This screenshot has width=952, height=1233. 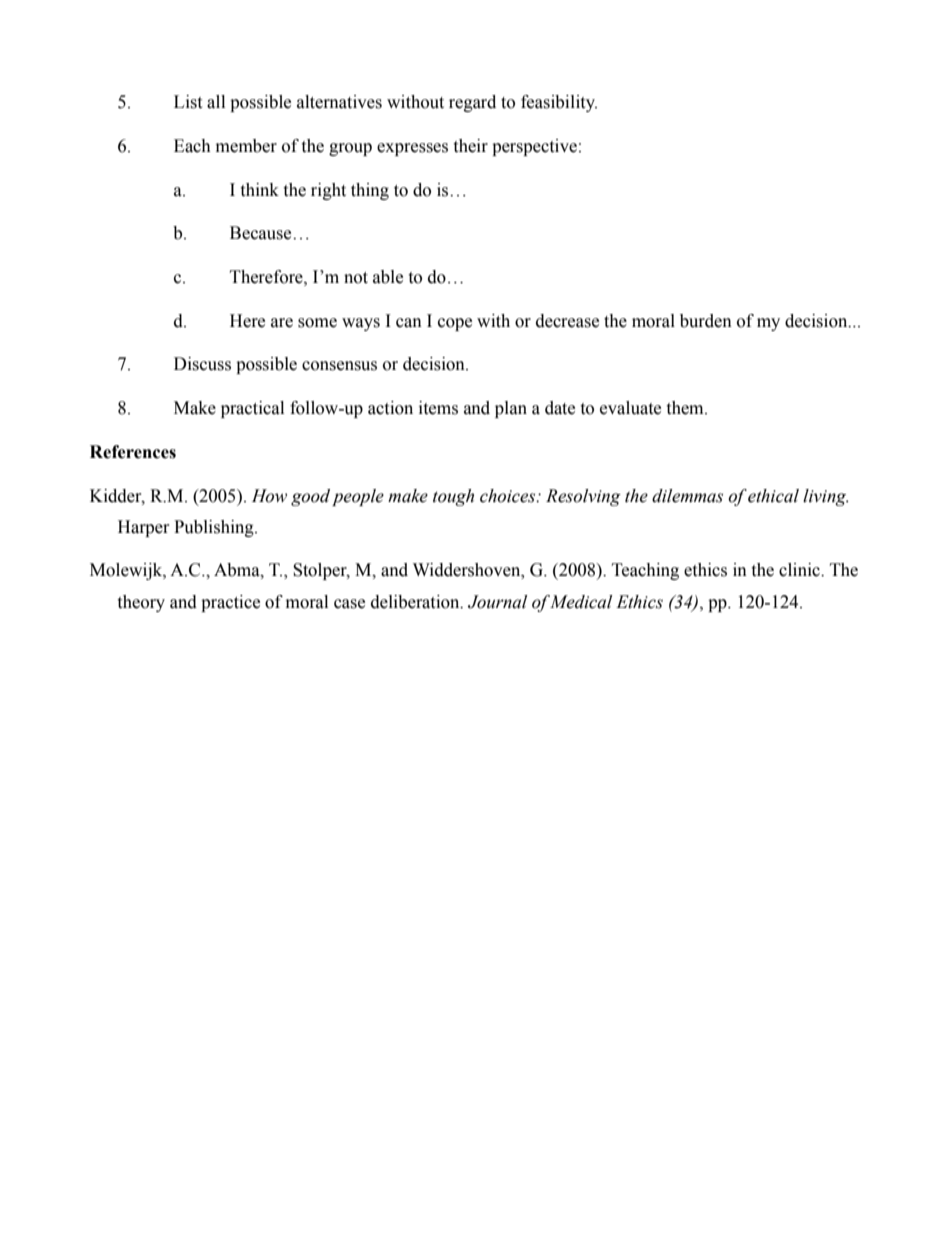 I want to click on all, so click(x=216, y=102).
